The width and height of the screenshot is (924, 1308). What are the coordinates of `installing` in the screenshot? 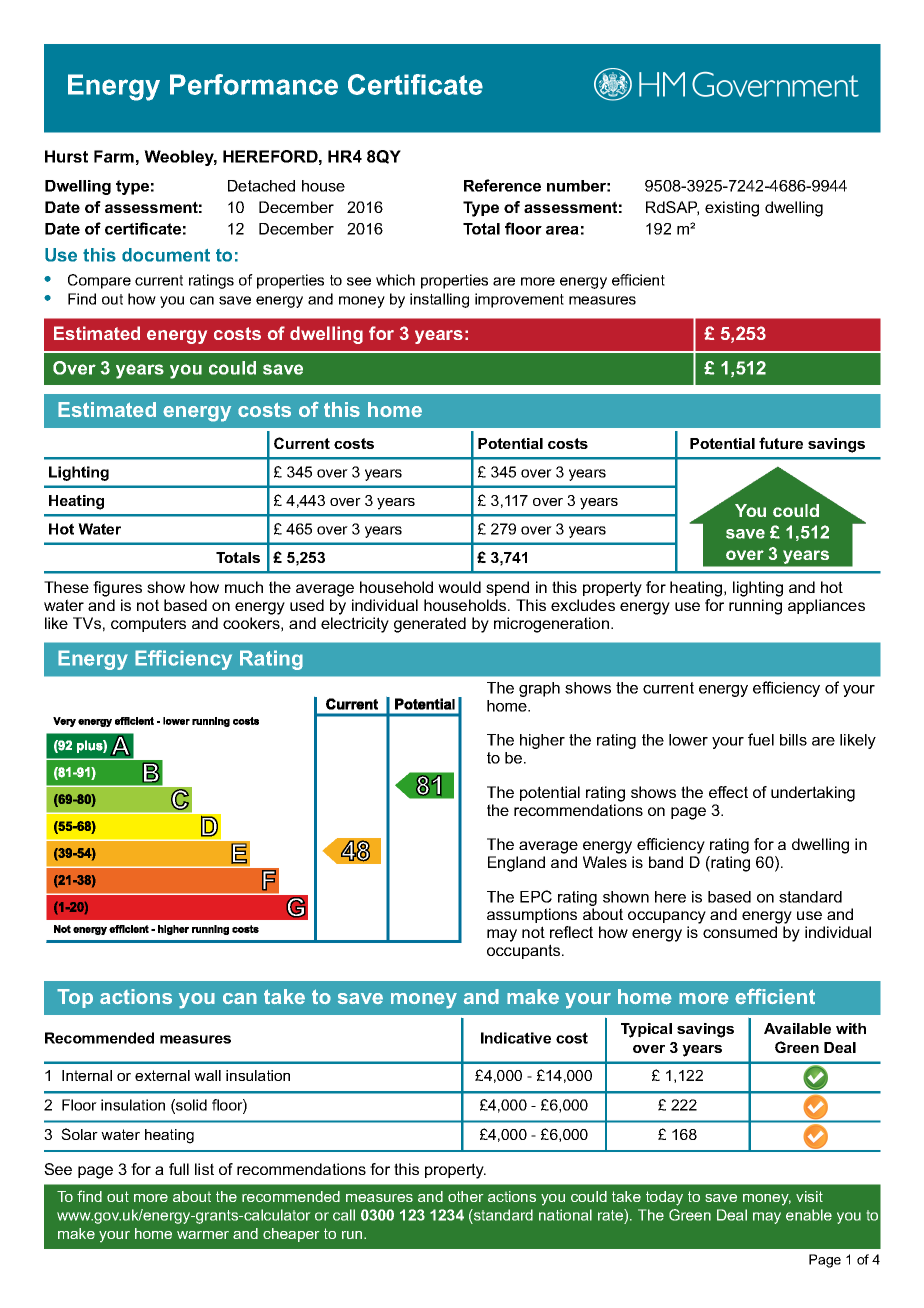 It's located at (439, 300).
